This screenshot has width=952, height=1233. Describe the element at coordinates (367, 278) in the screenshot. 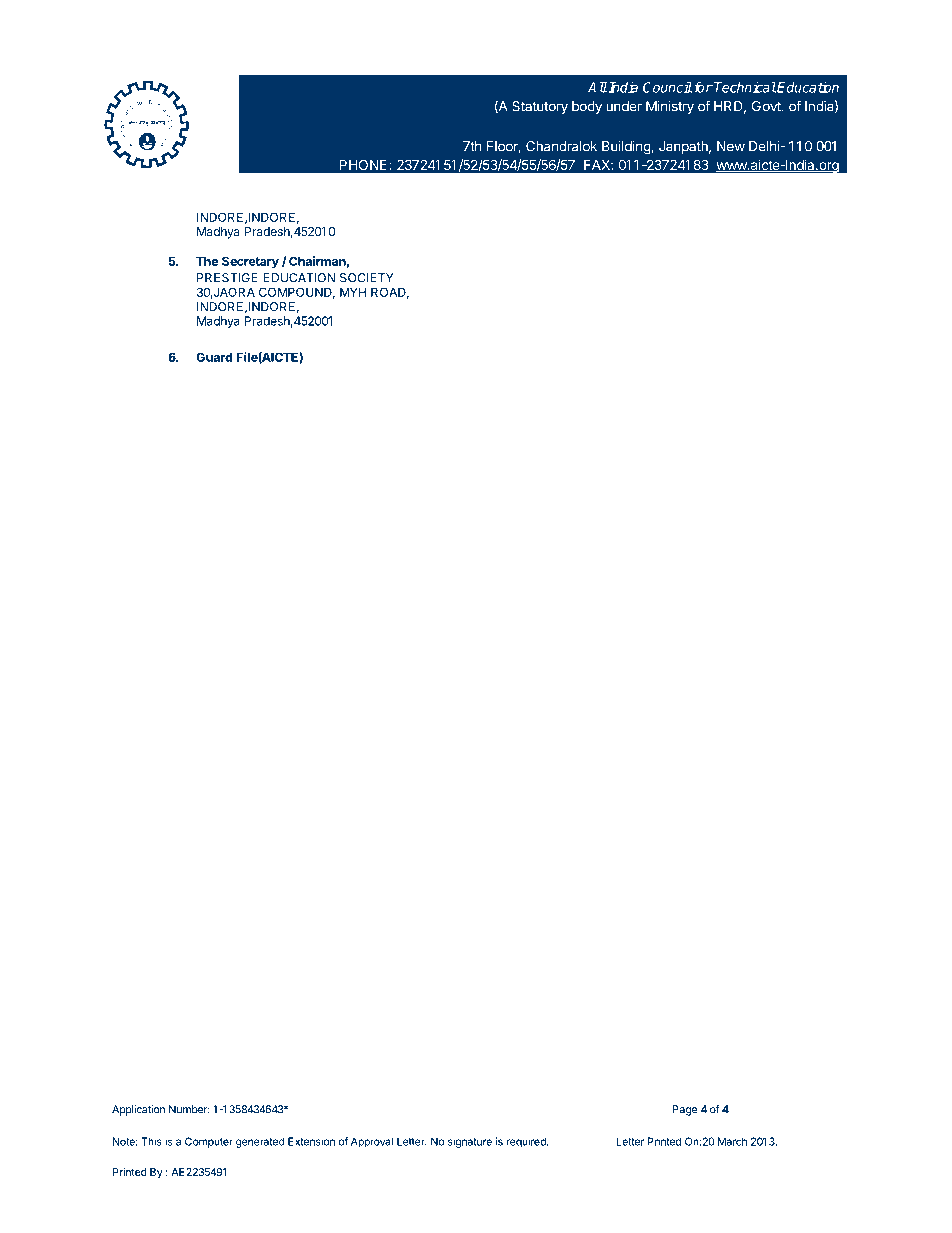

I see `SOCIETY` at that location.
